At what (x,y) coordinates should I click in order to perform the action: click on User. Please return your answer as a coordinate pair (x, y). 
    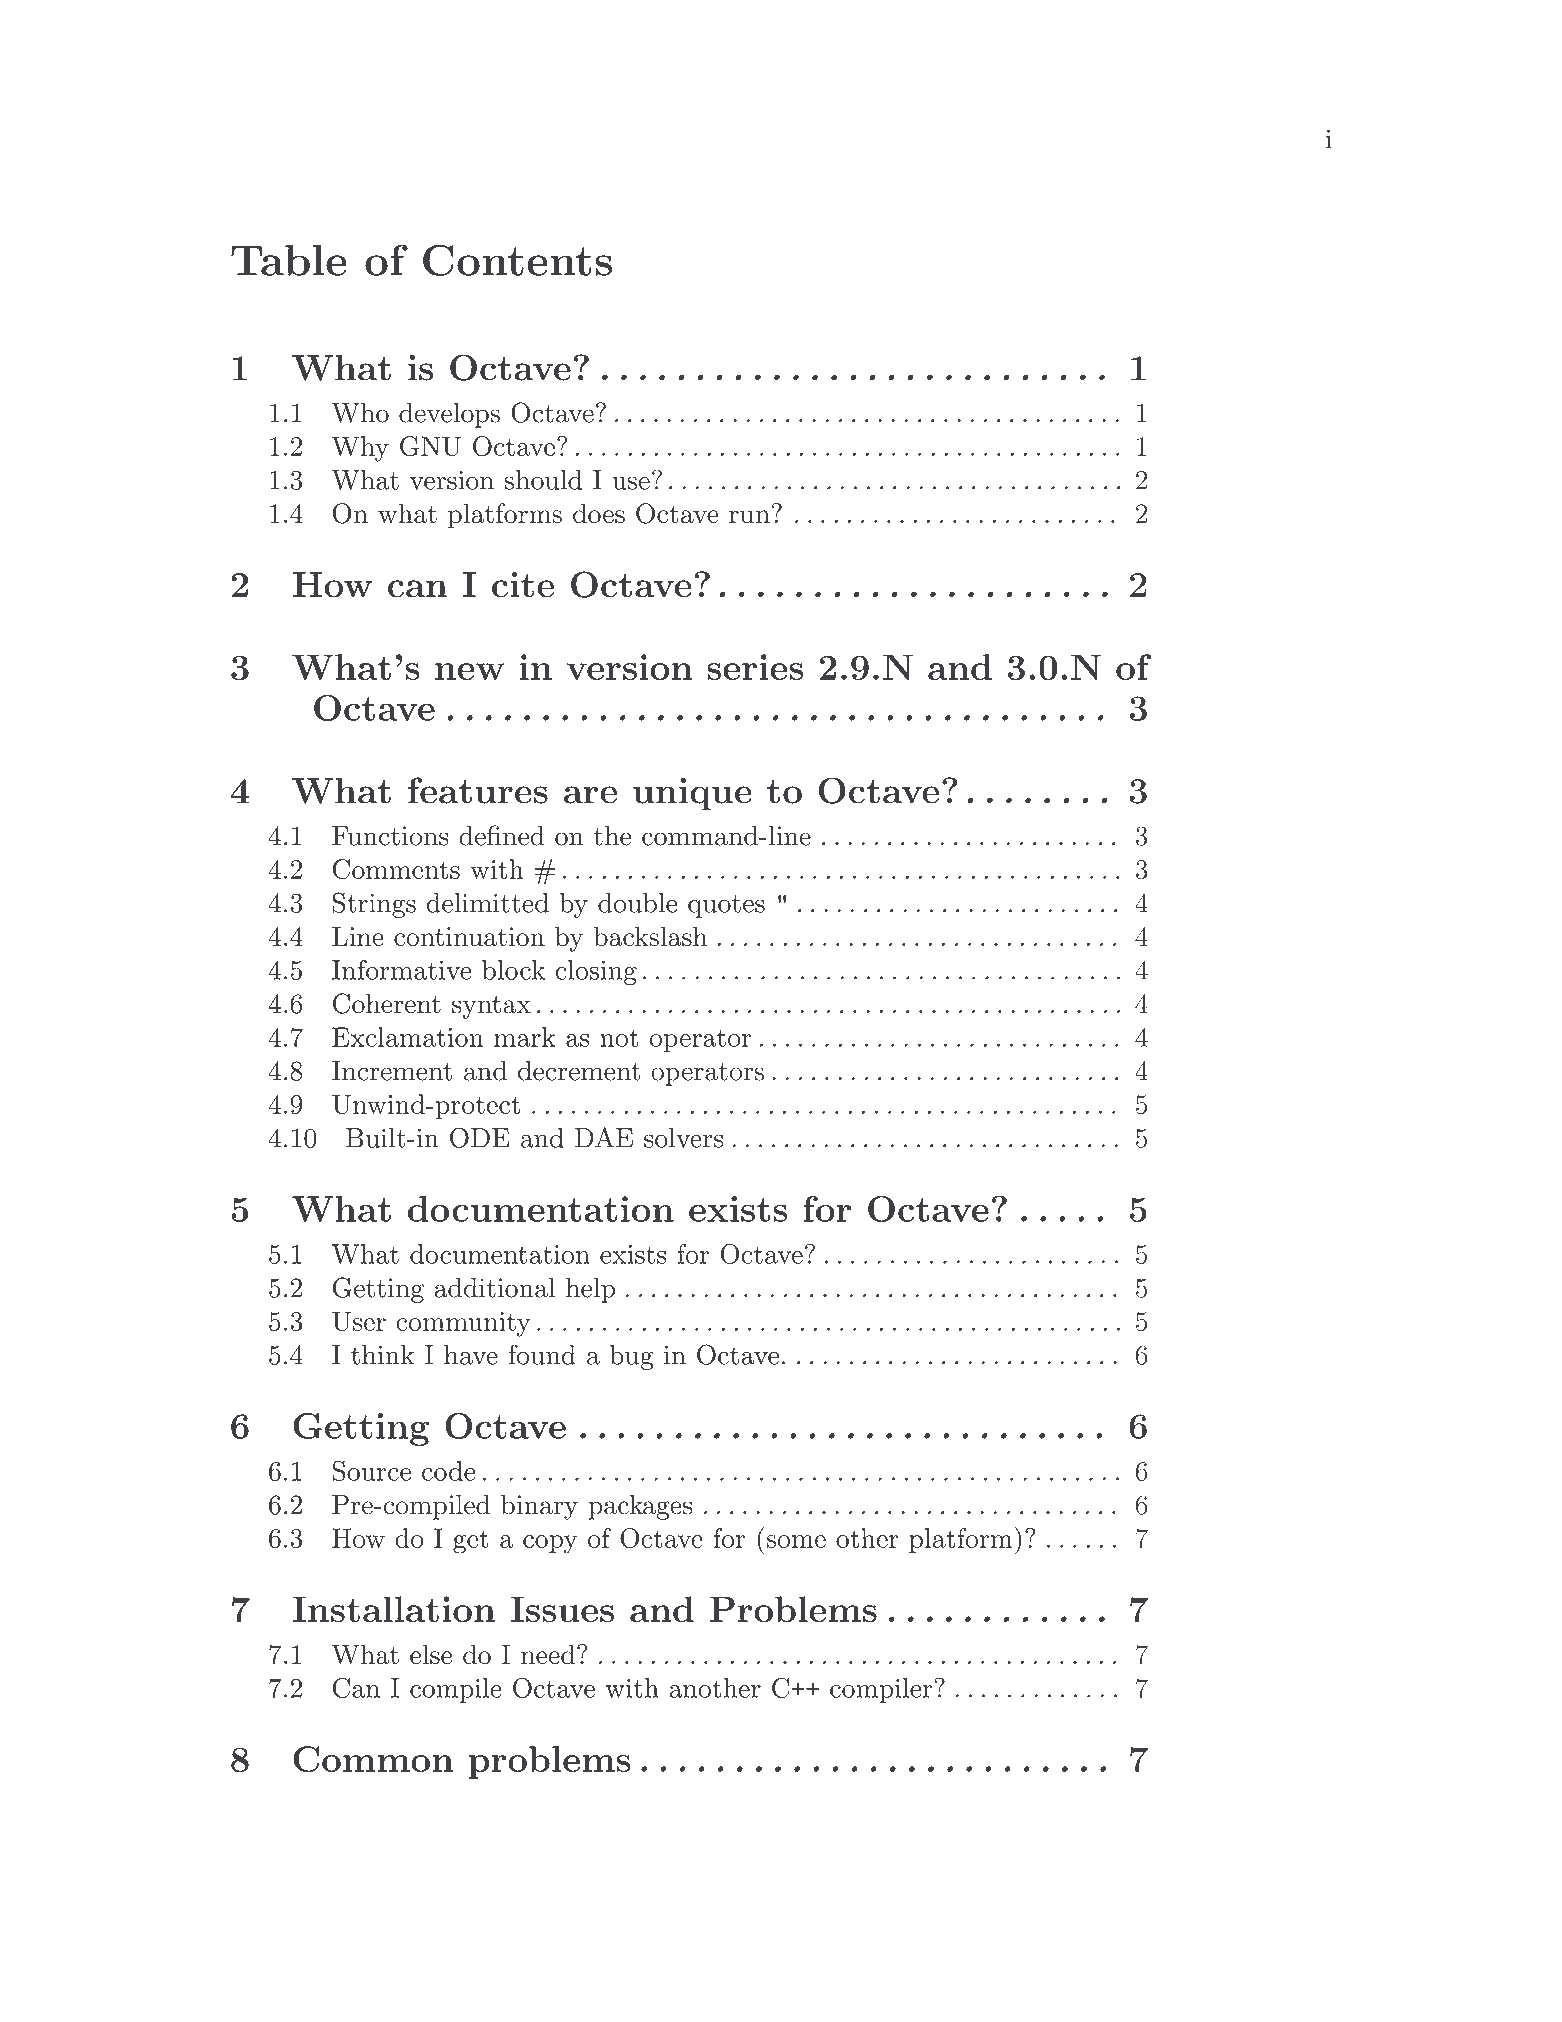
    Looking at the image, I should click on (359, 1321).
